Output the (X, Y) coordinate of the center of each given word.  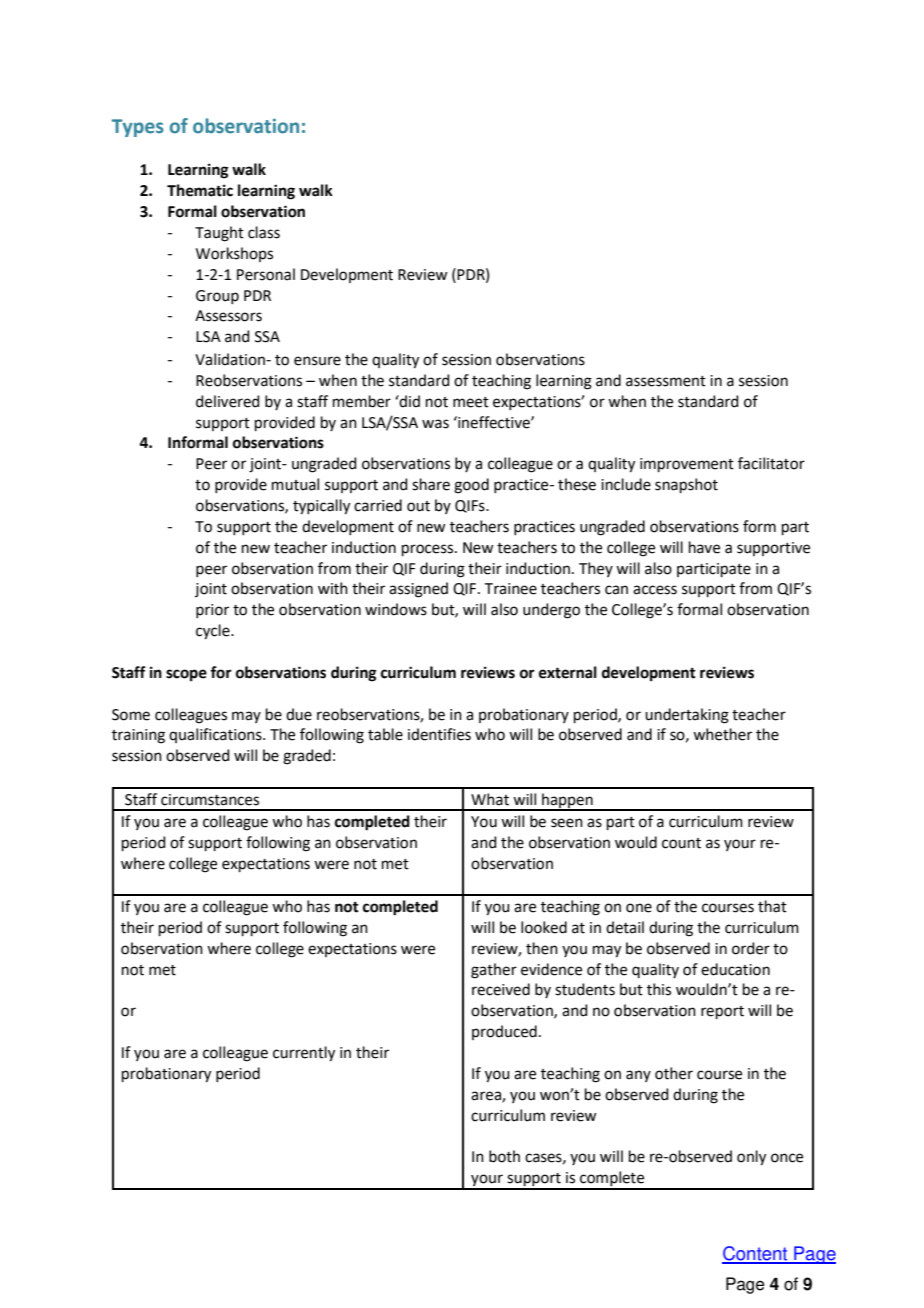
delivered (228, 401)
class (264, 232)
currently (304, 1054)
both (504, 1156)
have (704, 547)
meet (471, 402)
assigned (418, 590)
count (681, 843)
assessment (666, 381)
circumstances (210, 800)
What (490, 799)
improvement (687, 465)
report (722, 1012)
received (501, 989)
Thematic (200, 190)
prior (212, 611)
